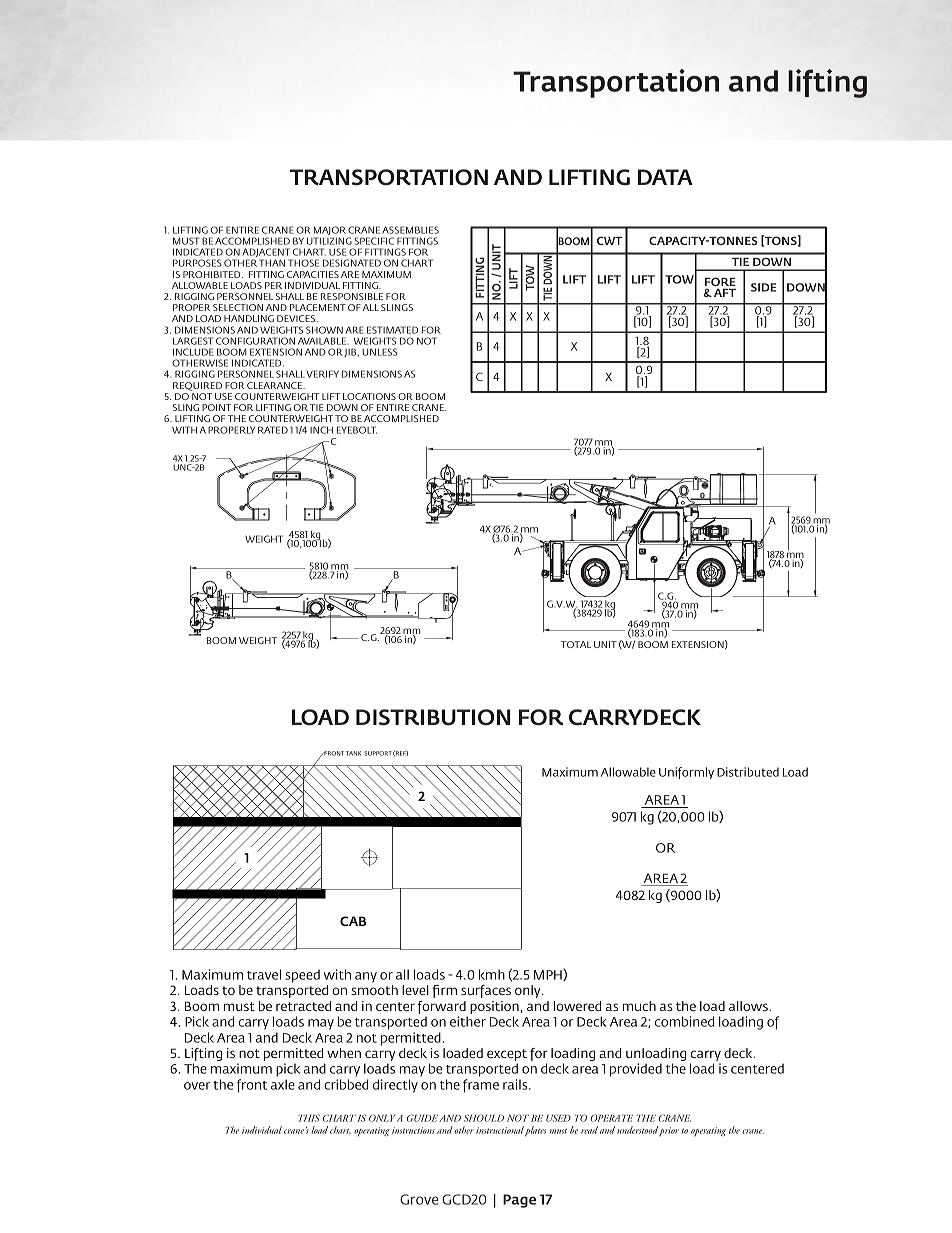  What do you see at coordinates (273, 430) in the document?
I see `RATED` at bounding box center [273, 430].
